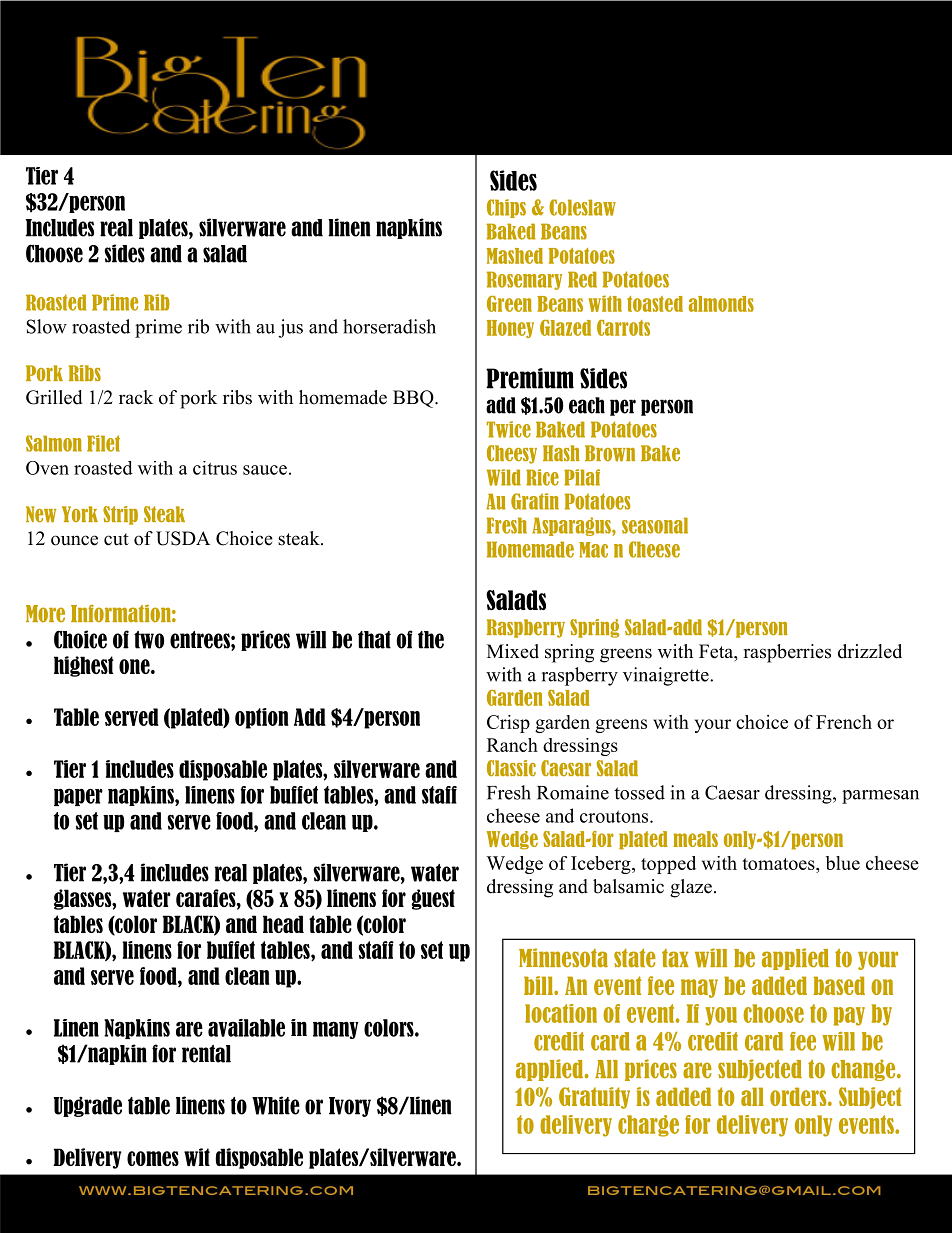  What do you see at coordinates (116, 539) in the screenshot?
I see `cut` at bounding box center [116, 539].
